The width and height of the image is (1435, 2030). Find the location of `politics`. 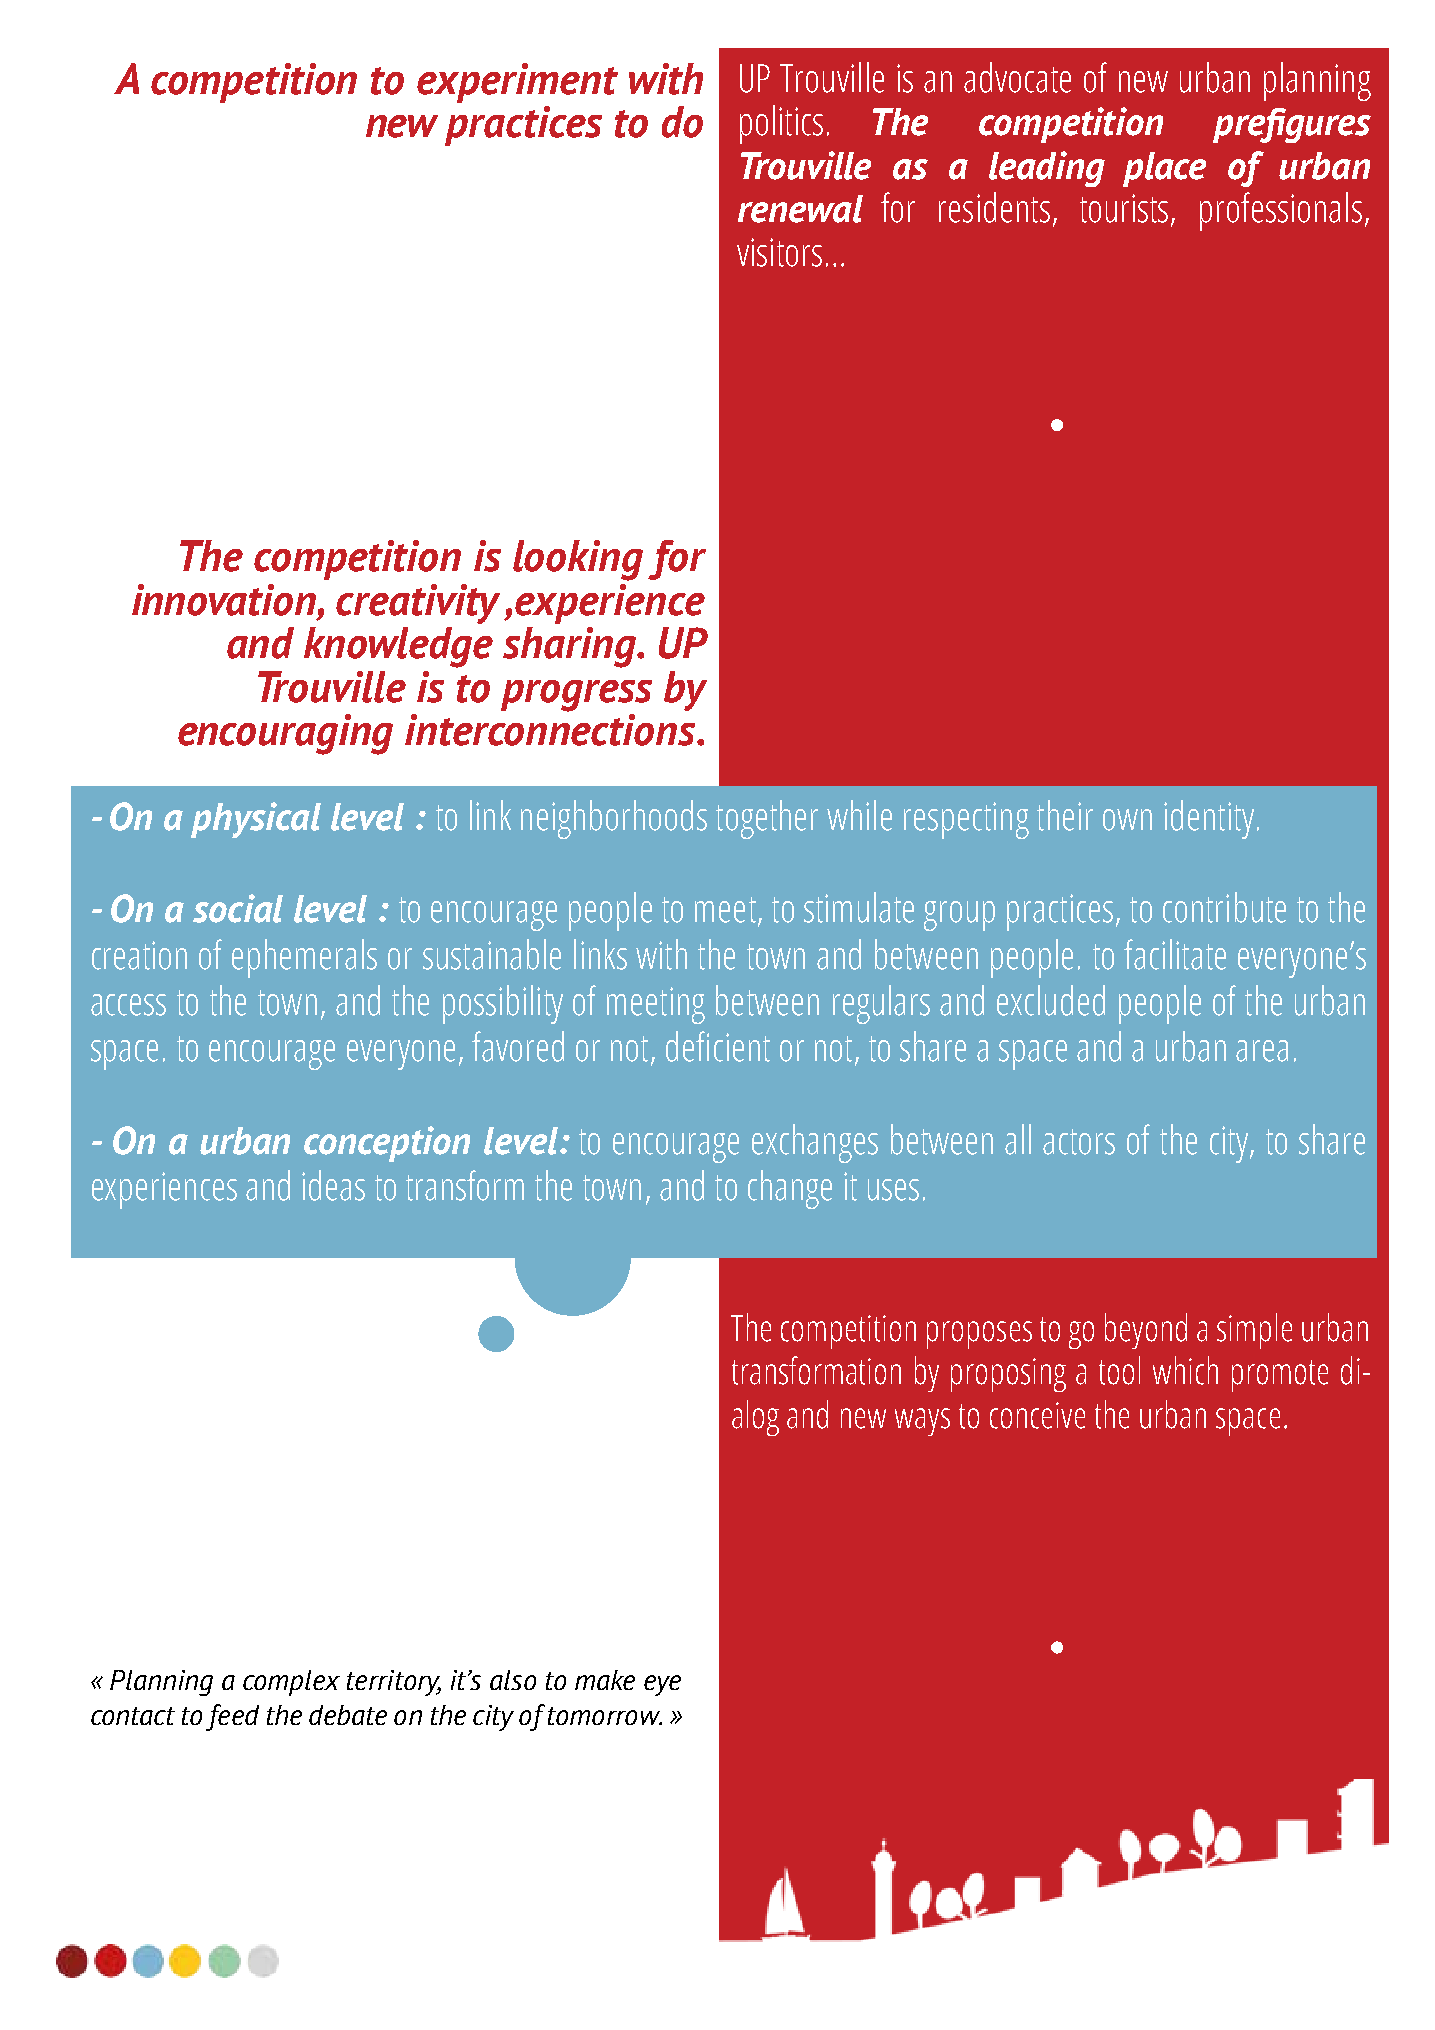

politics is located at coordinates (781, 124).
